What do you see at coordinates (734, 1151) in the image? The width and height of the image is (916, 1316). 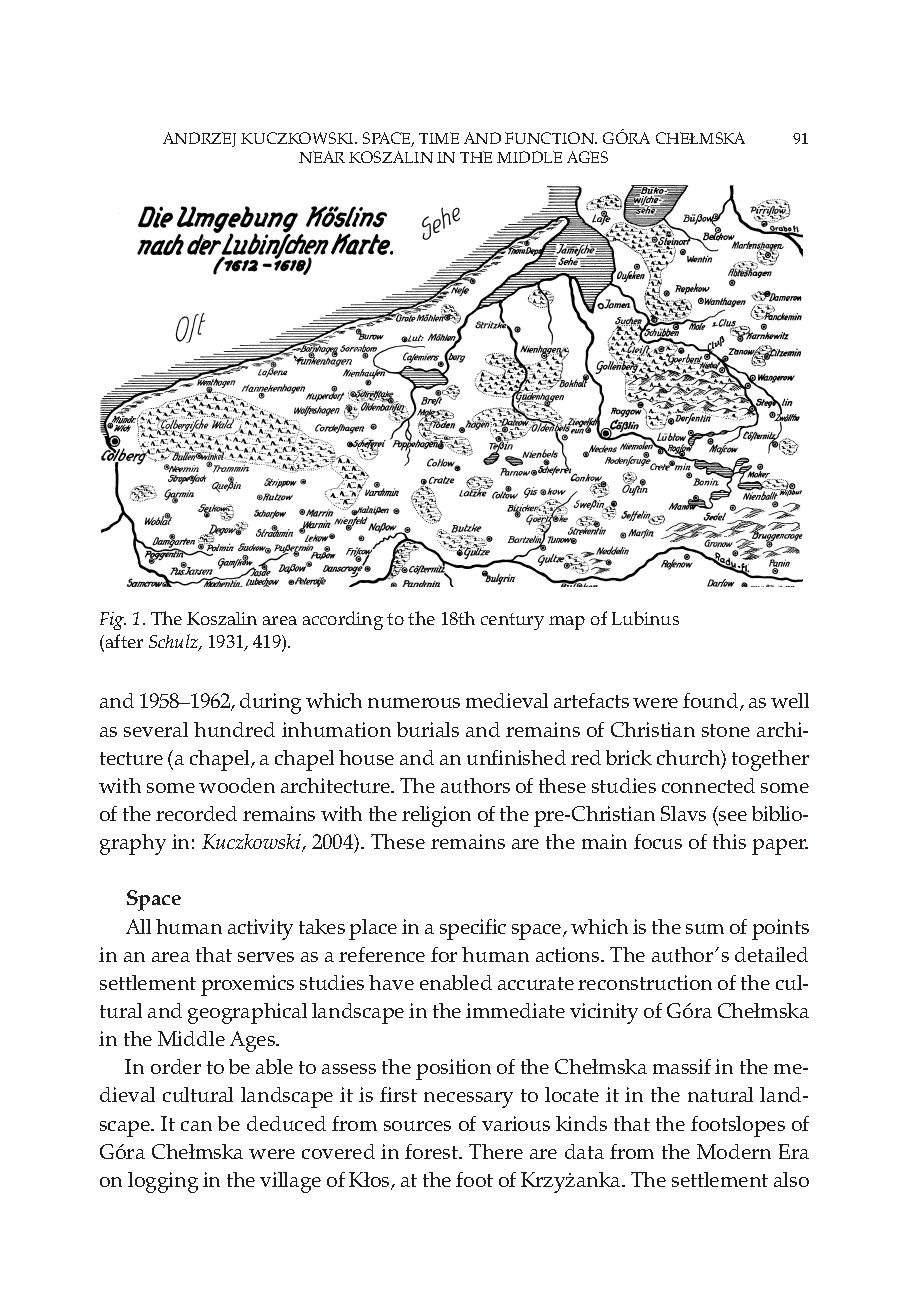 I see `Modern` at bounding box center [734, 1151].
